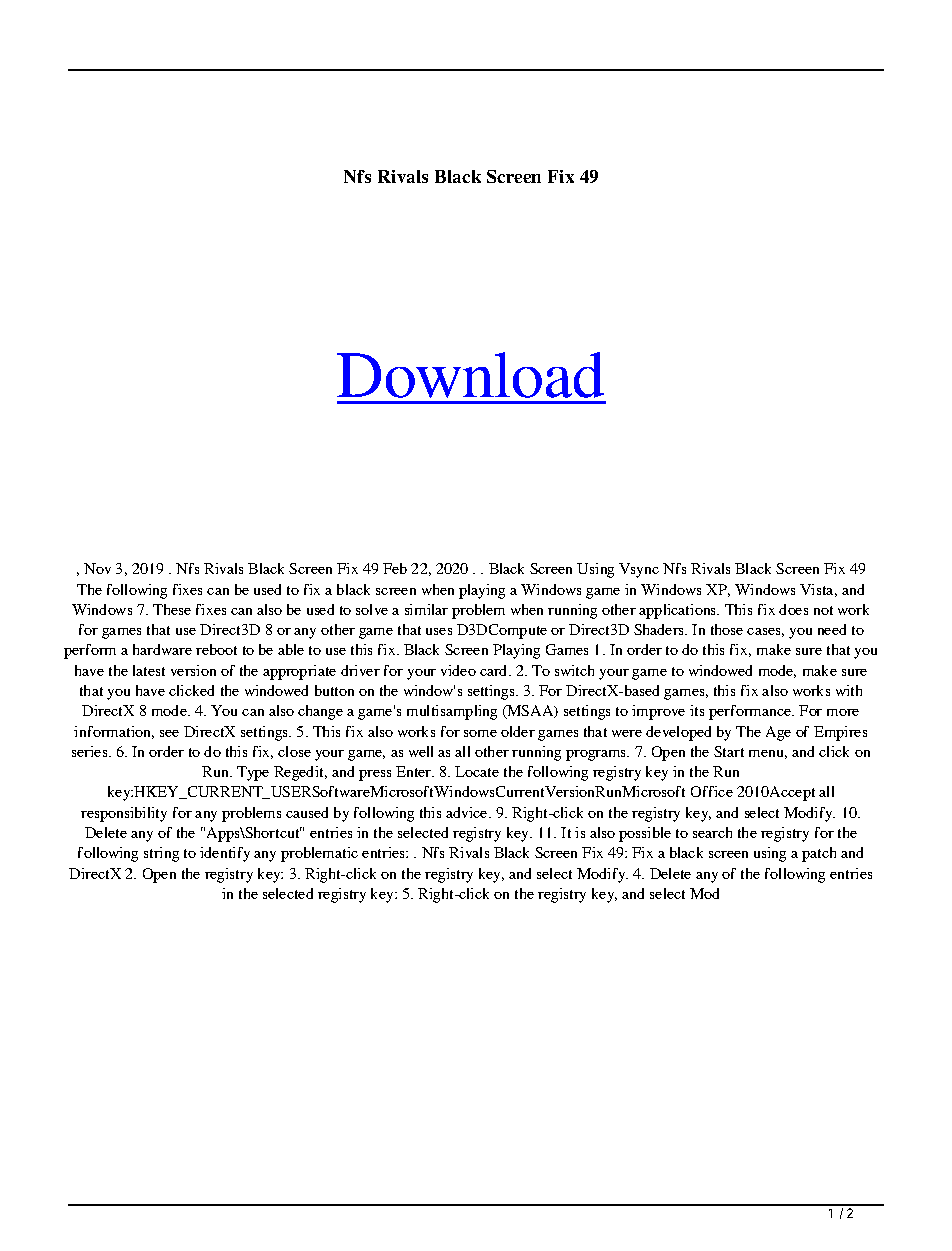 The height and width of the page is (1251, 952). I want to click on string, so click(161, 854).
